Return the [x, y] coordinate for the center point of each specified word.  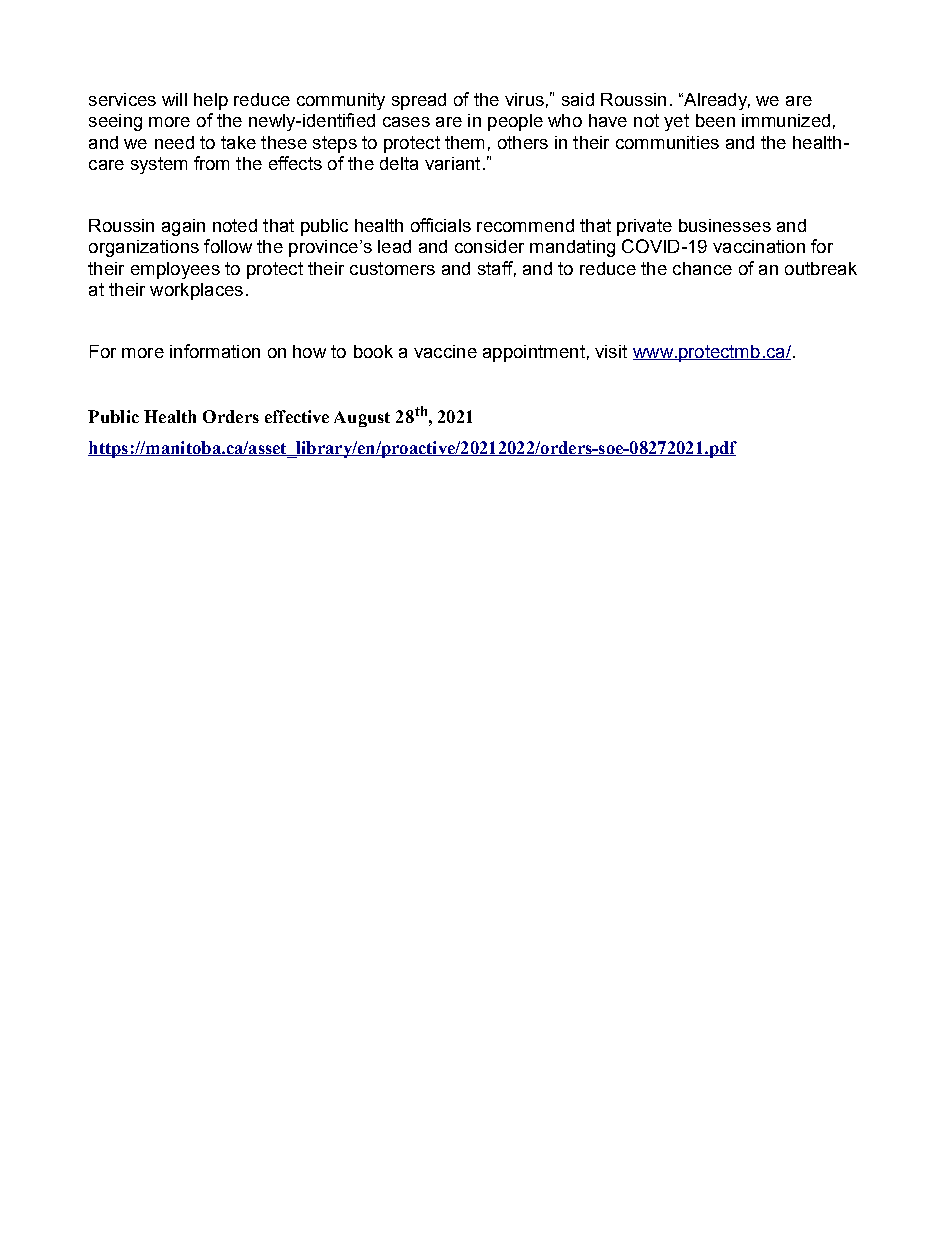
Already [716, 101]
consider [489, 246]
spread [419, 101]
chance [702, 268]
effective [297, 416]
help [211, 101]
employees [175, 270]
